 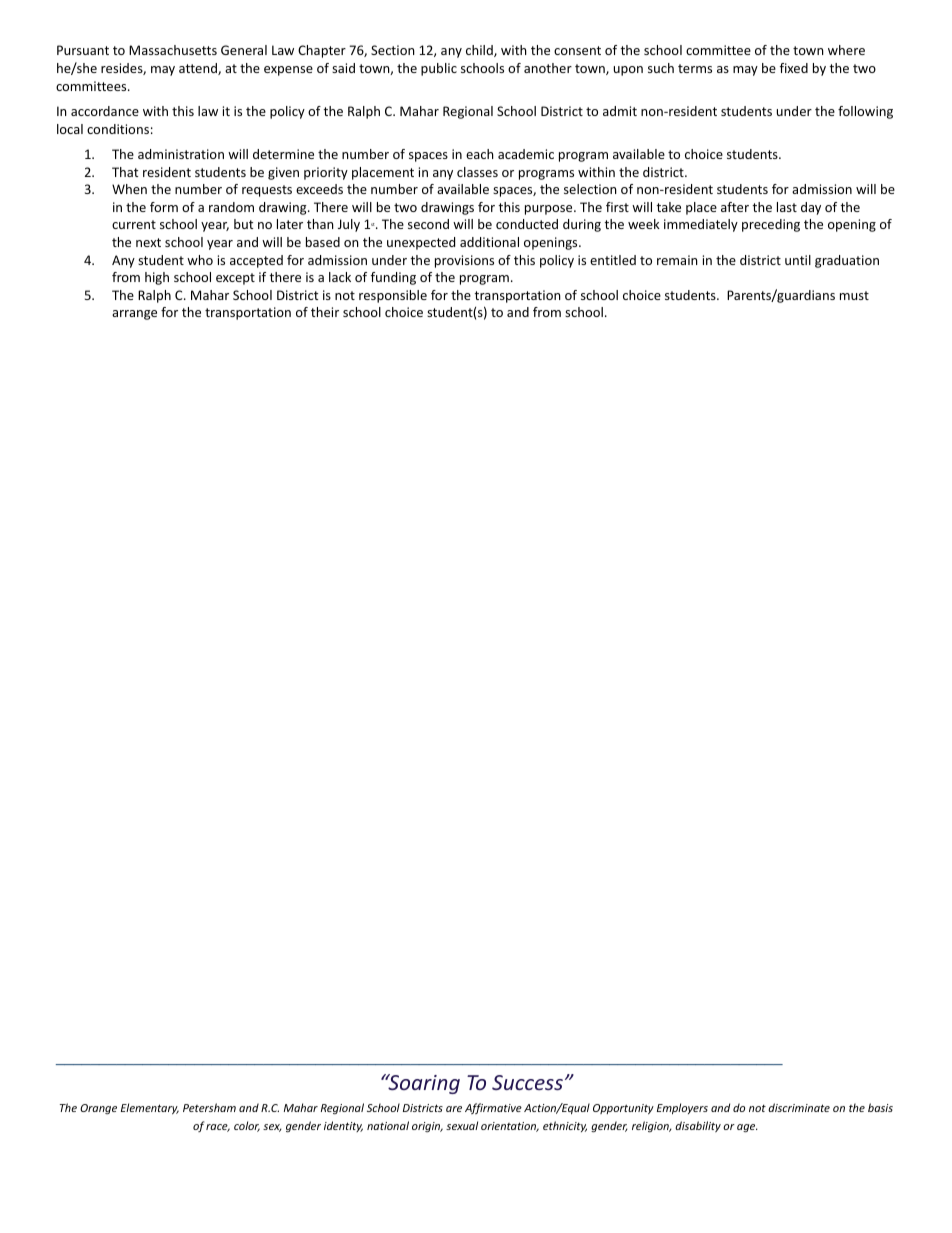 I want to click on responsible, so click(x=393, y=296).
